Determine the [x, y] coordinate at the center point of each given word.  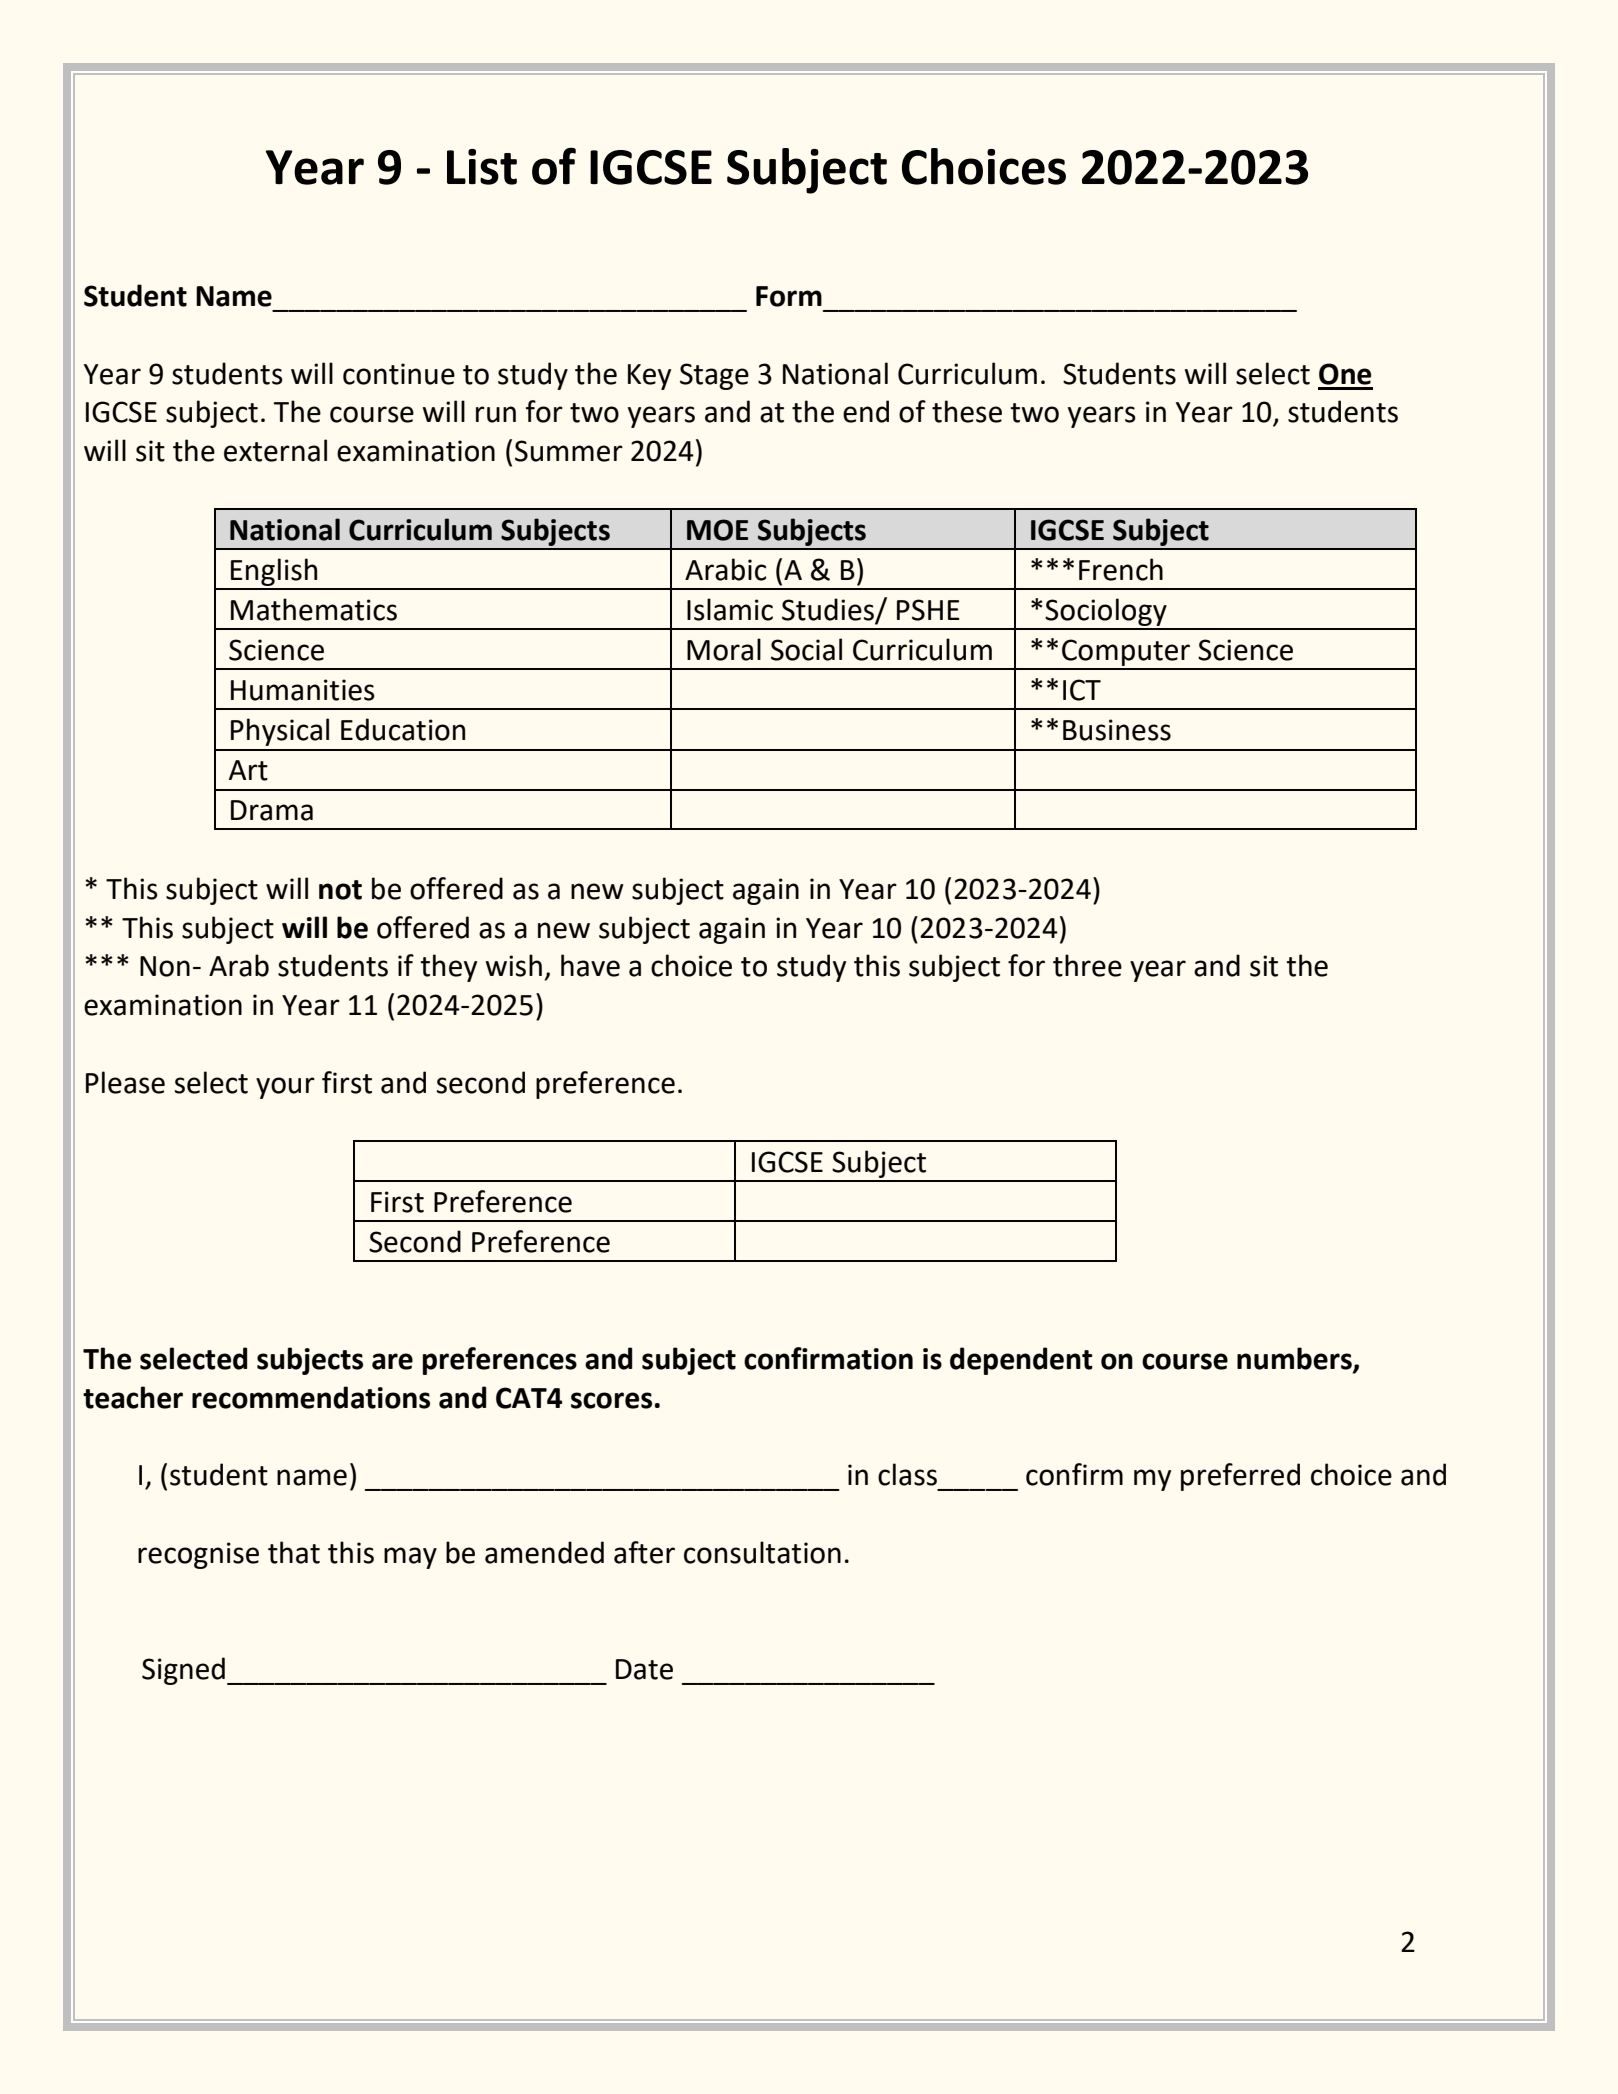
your [285, 1088]
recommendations [311, 1397]
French [1121, 569]
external [275, 450]
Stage [714, 376]
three [1087, 965]
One [1345, 374]
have [590, 965]
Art [248, 770]
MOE [717, 530]
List [482, 167]
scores [611, 1400]
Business [1117, 730]
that [294, 1552]
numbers [1295, 1359]
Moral [724, 649]
